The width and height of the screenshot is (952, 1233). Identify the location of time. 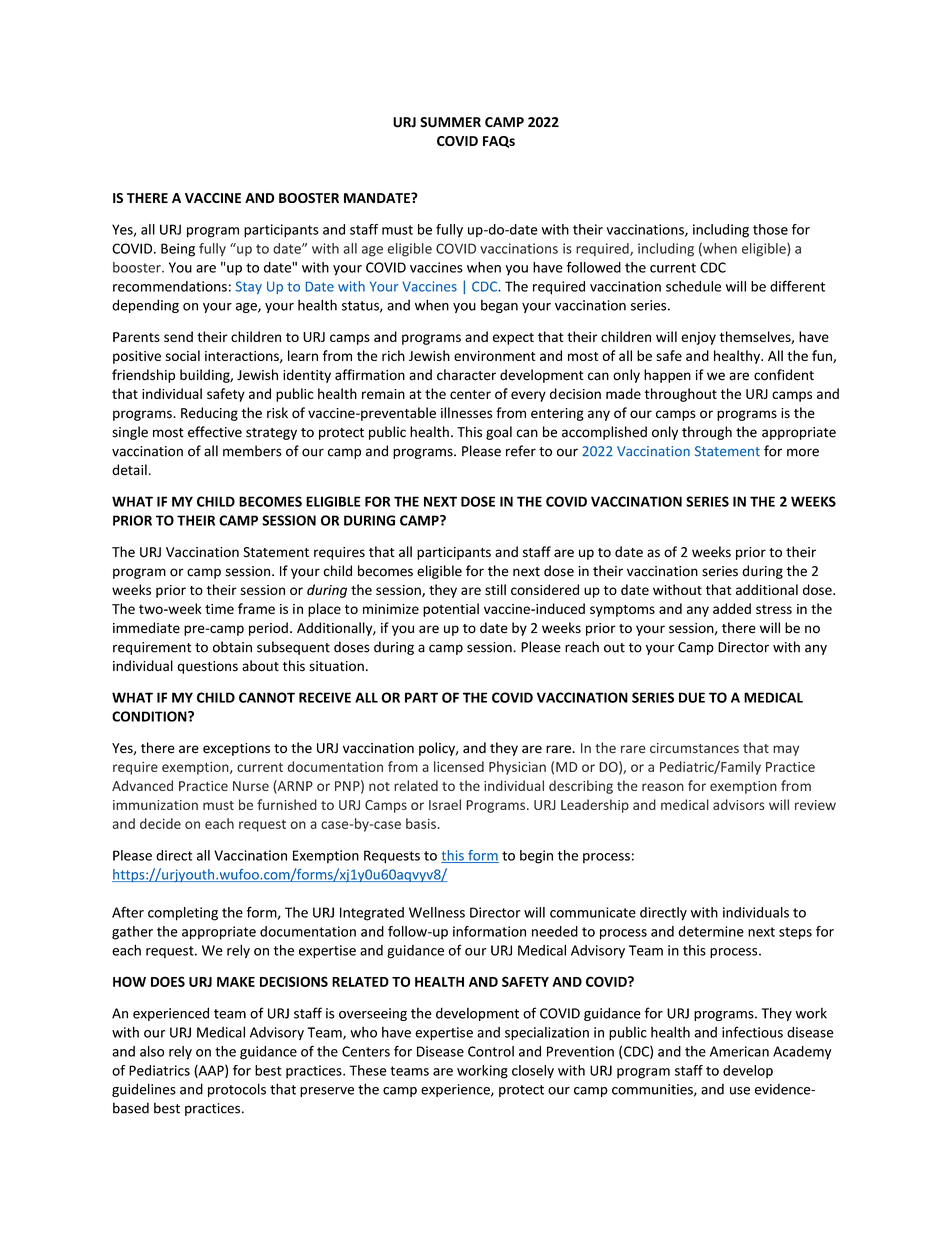
(219, 609).
